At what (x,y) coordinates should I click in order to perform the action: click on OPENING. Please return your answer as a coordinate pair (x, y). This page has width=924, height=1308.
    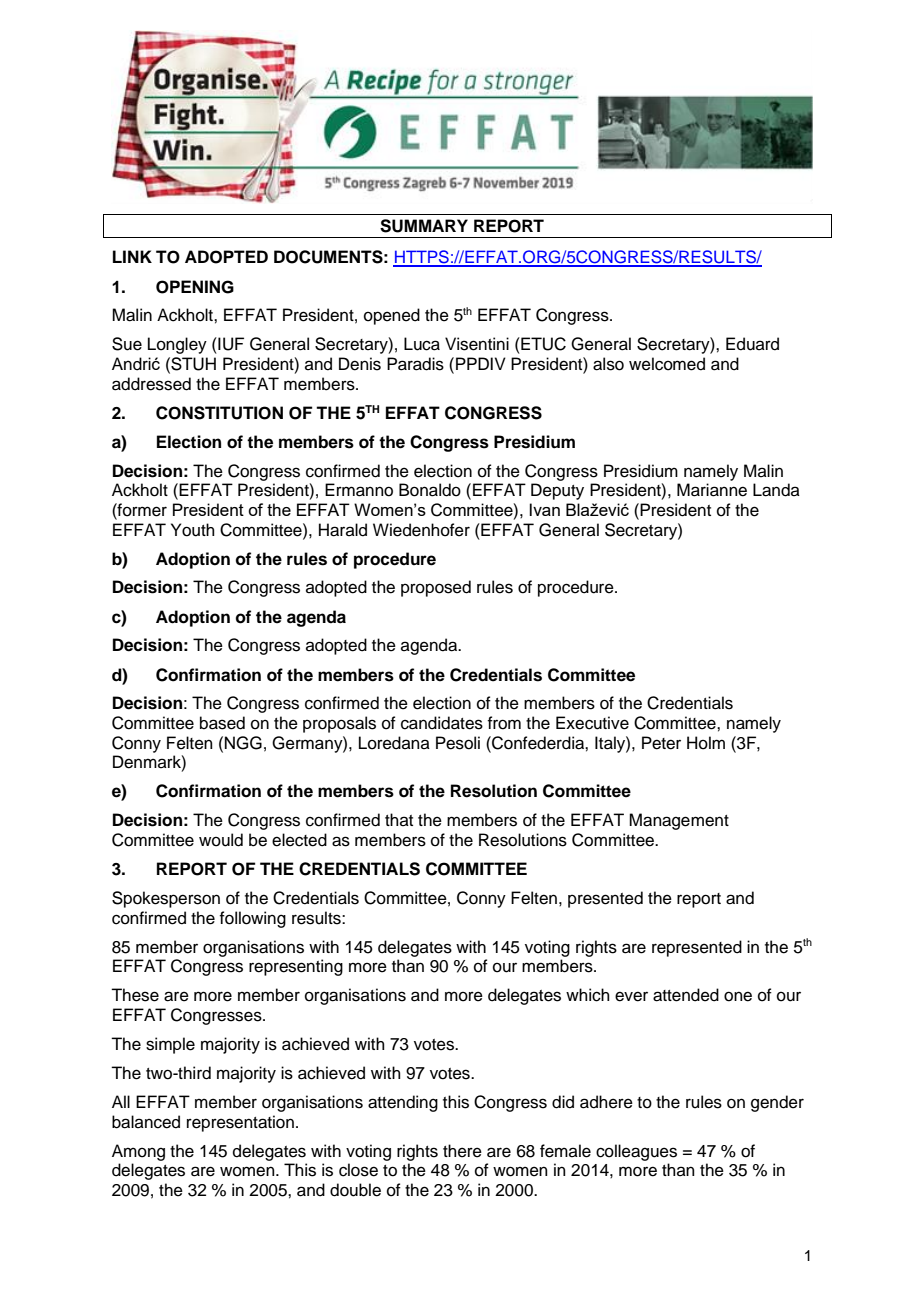
    Looking at the image, I should click on (195, 287).
